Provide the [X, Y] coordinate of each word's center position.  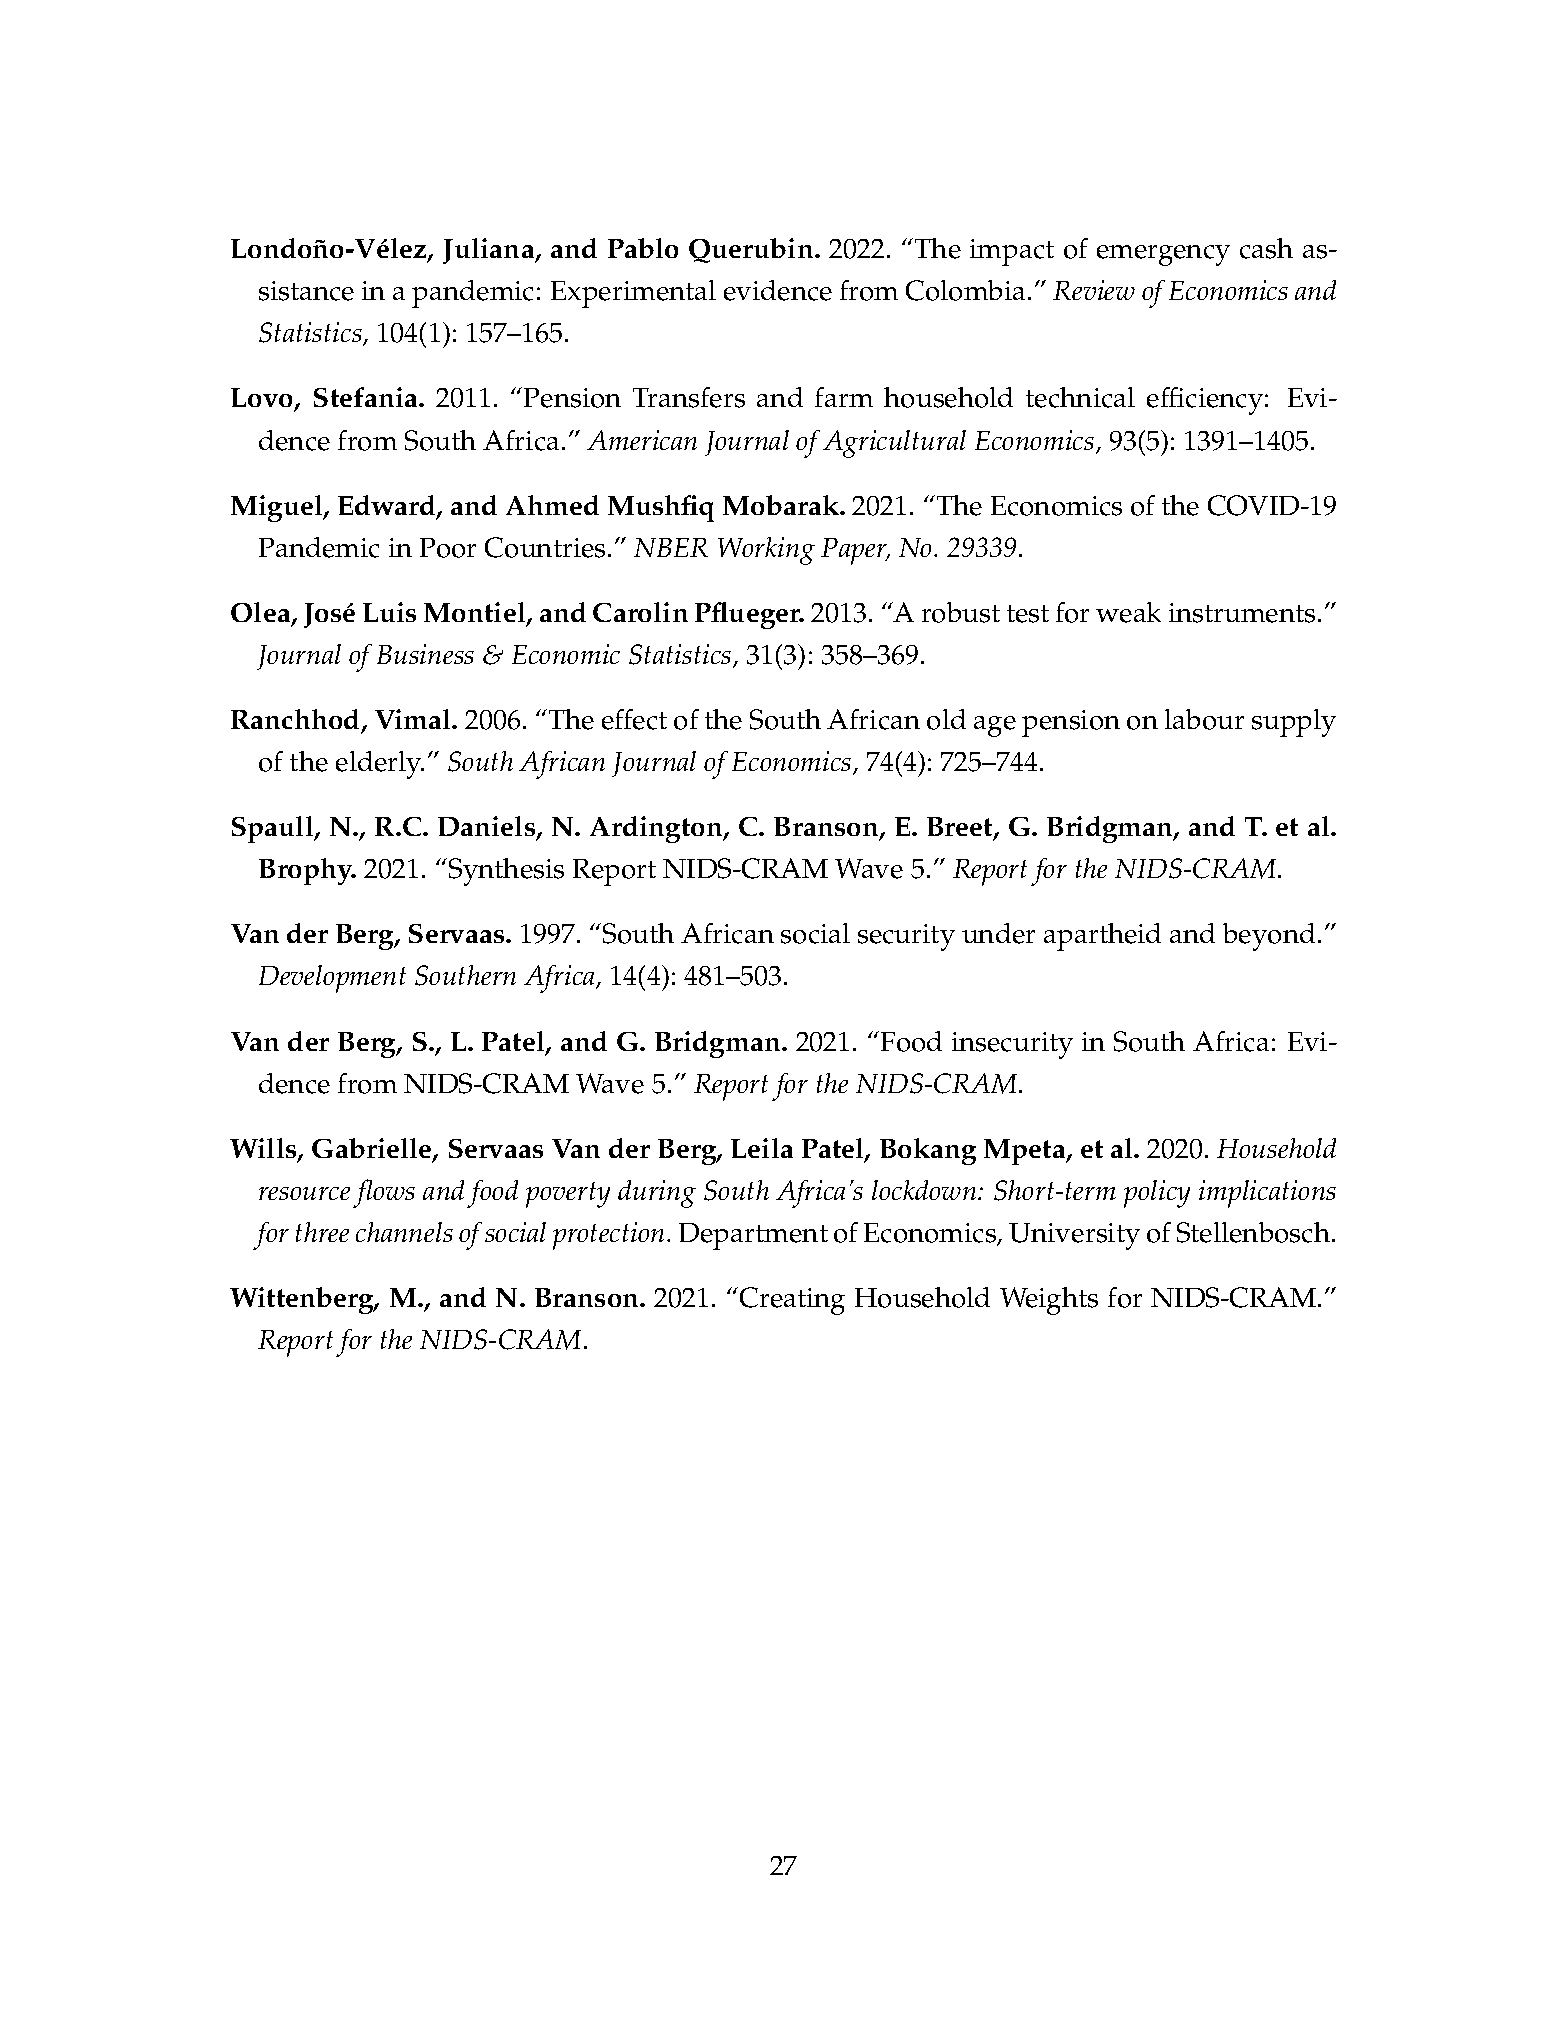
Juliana [490, 251]
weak [1128, 612]
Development [332, 979]
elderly [380, 765]
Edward [388, 506]
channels [404, 1232]
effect [634, 719]
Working [766, 551]
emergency [1163, 255]
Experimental [633, 294]
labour [1204, 719]
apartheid [1102, 937]
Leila [762, 1148]
